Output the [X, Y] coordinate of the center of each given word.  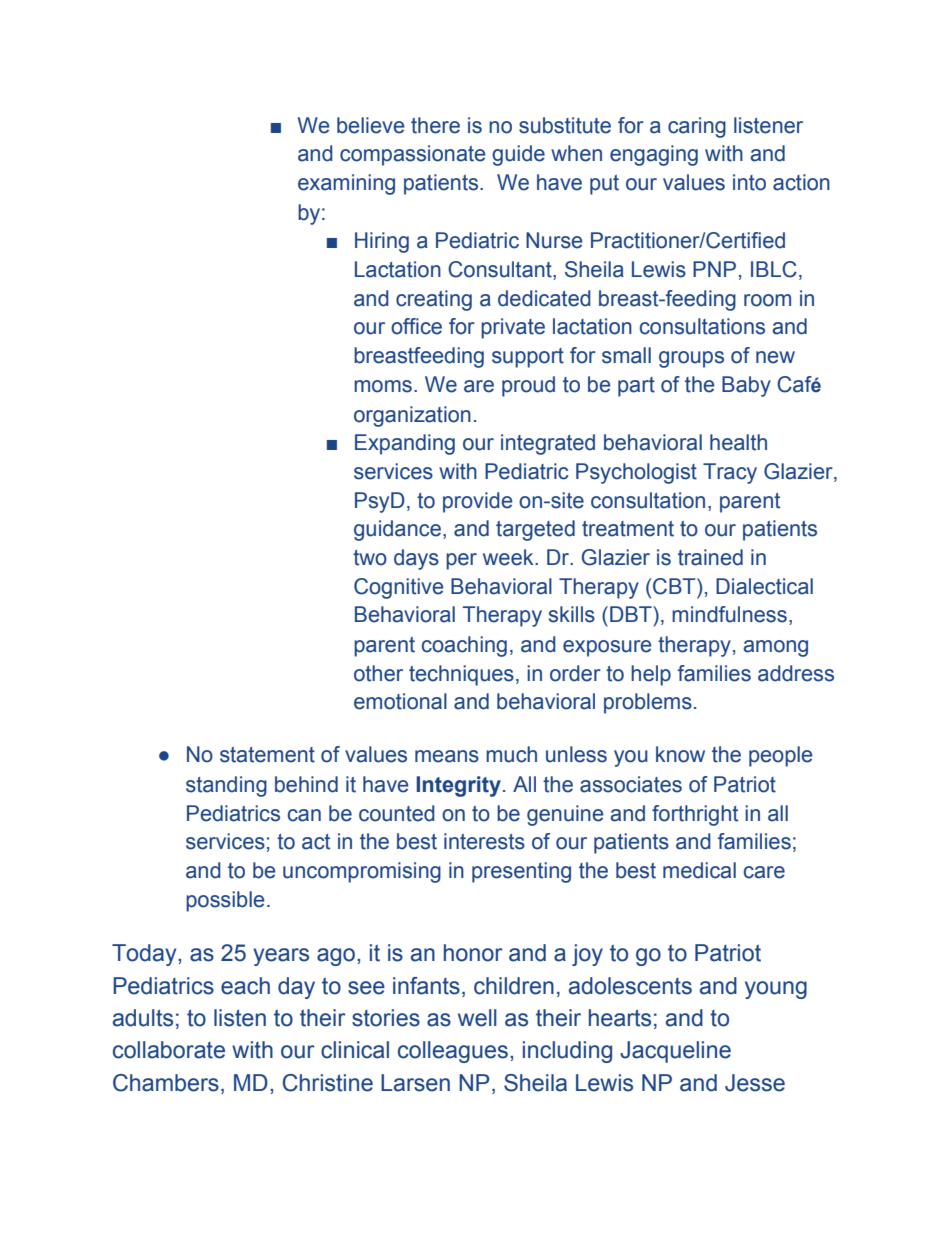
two [370, 558]
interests [484, 841]
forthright [695, 815]
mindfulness [729, 614]
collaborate [169, 1050]
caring [697, 127]
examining [346, 184]
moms [383, 386]
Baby [746, 386]
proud [528, 386]
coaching [464, 646]
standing [226, 786]
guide [518, 155]
